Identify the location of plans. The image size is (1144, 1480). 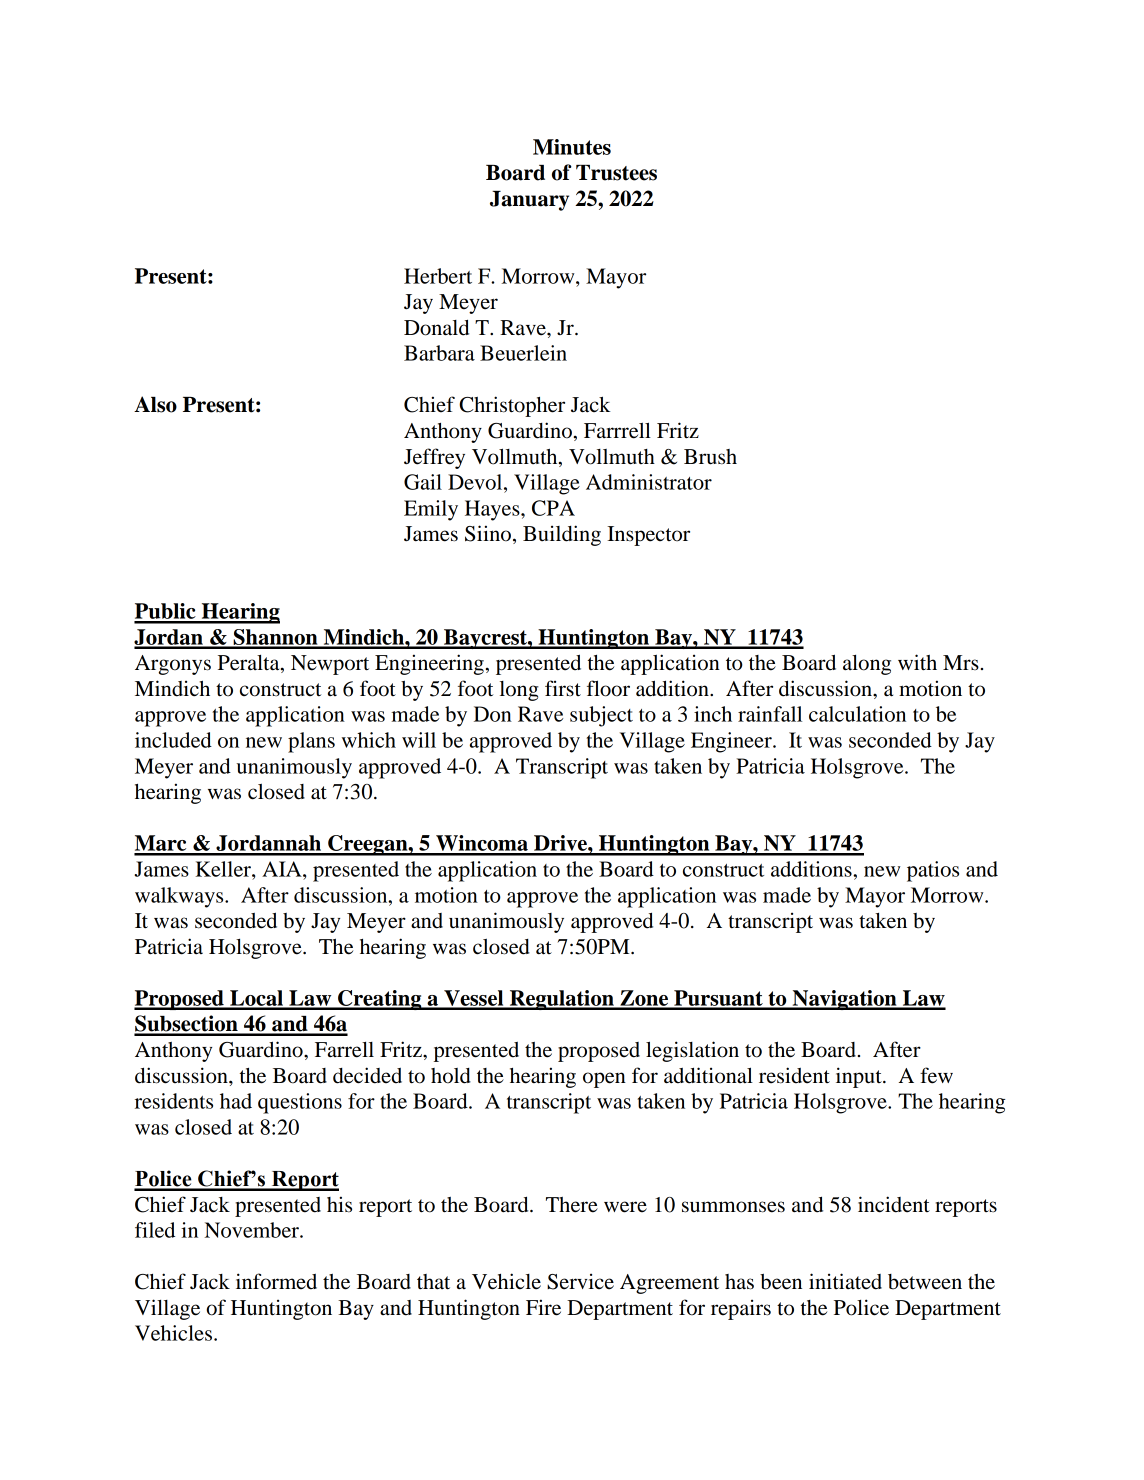
(311, 742).
